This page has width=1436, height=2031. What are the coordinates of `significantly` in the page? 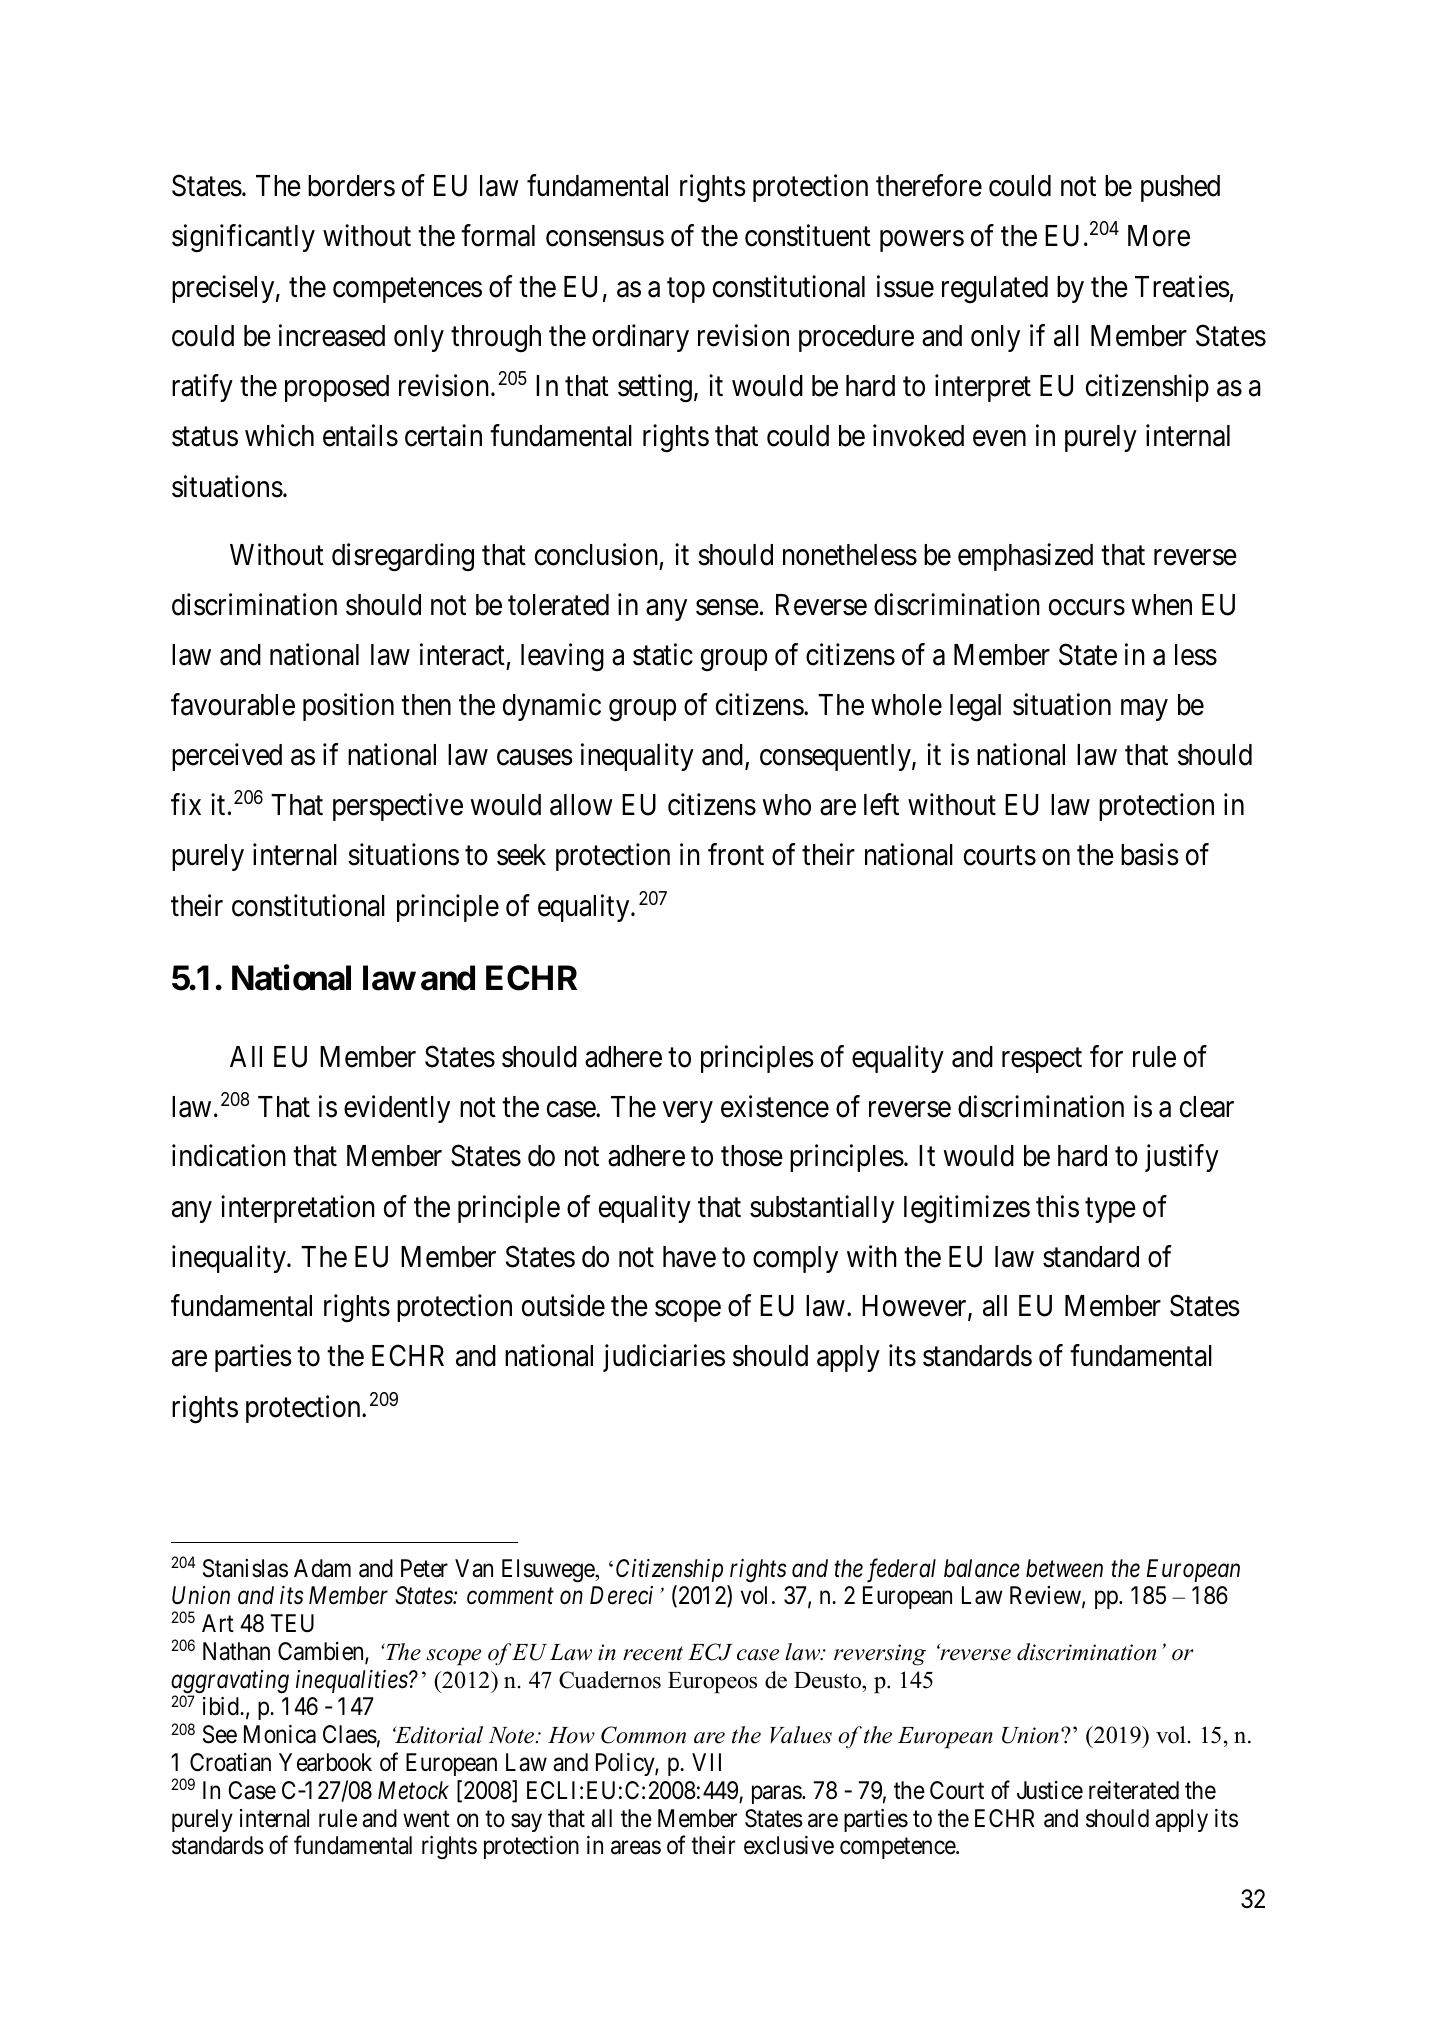 It's located at (243, 238).
